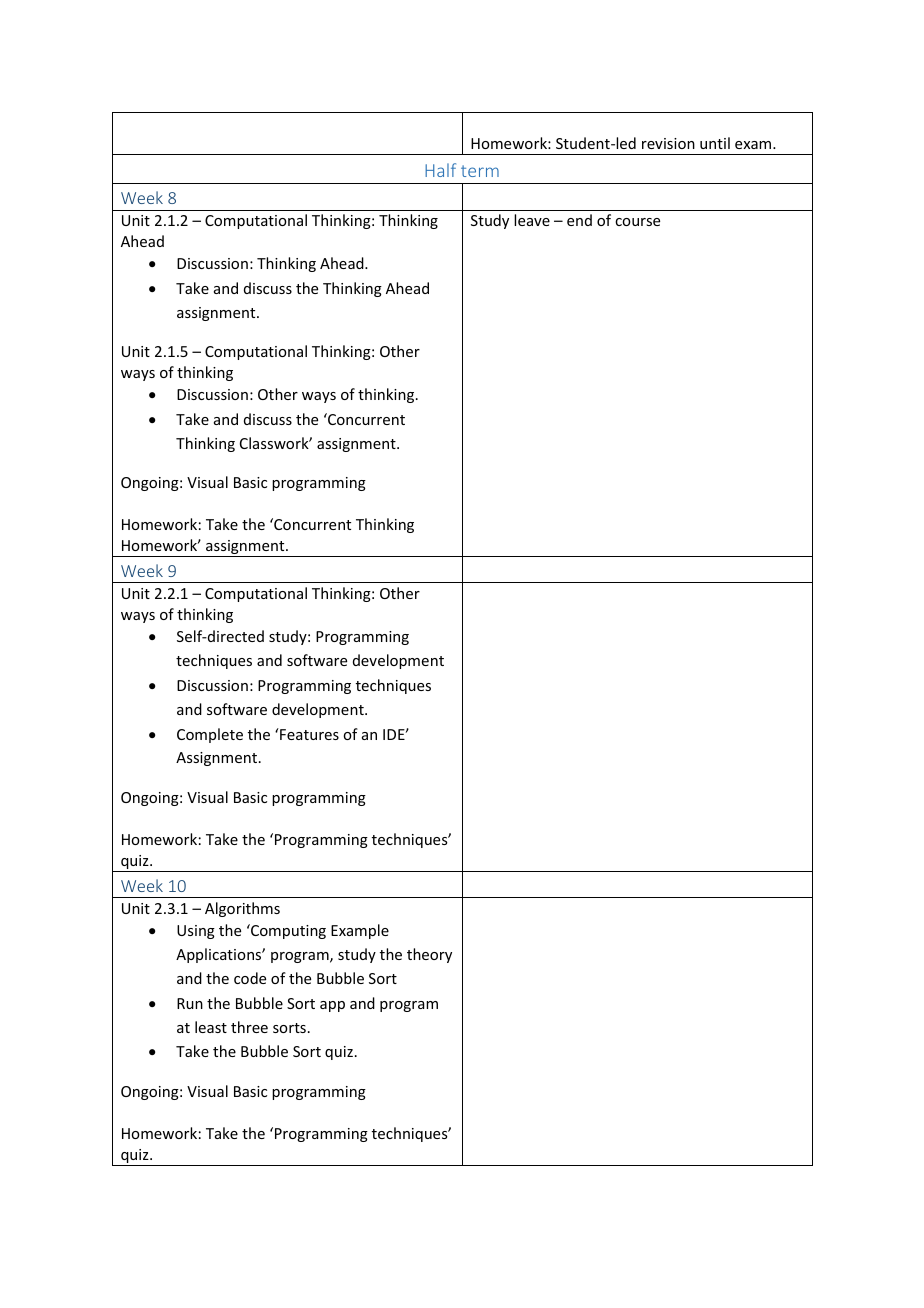 The height and width of the page is (1308, 924). Describe the element at coordinates (308, 734) in the page. I see `Features` at that location.
